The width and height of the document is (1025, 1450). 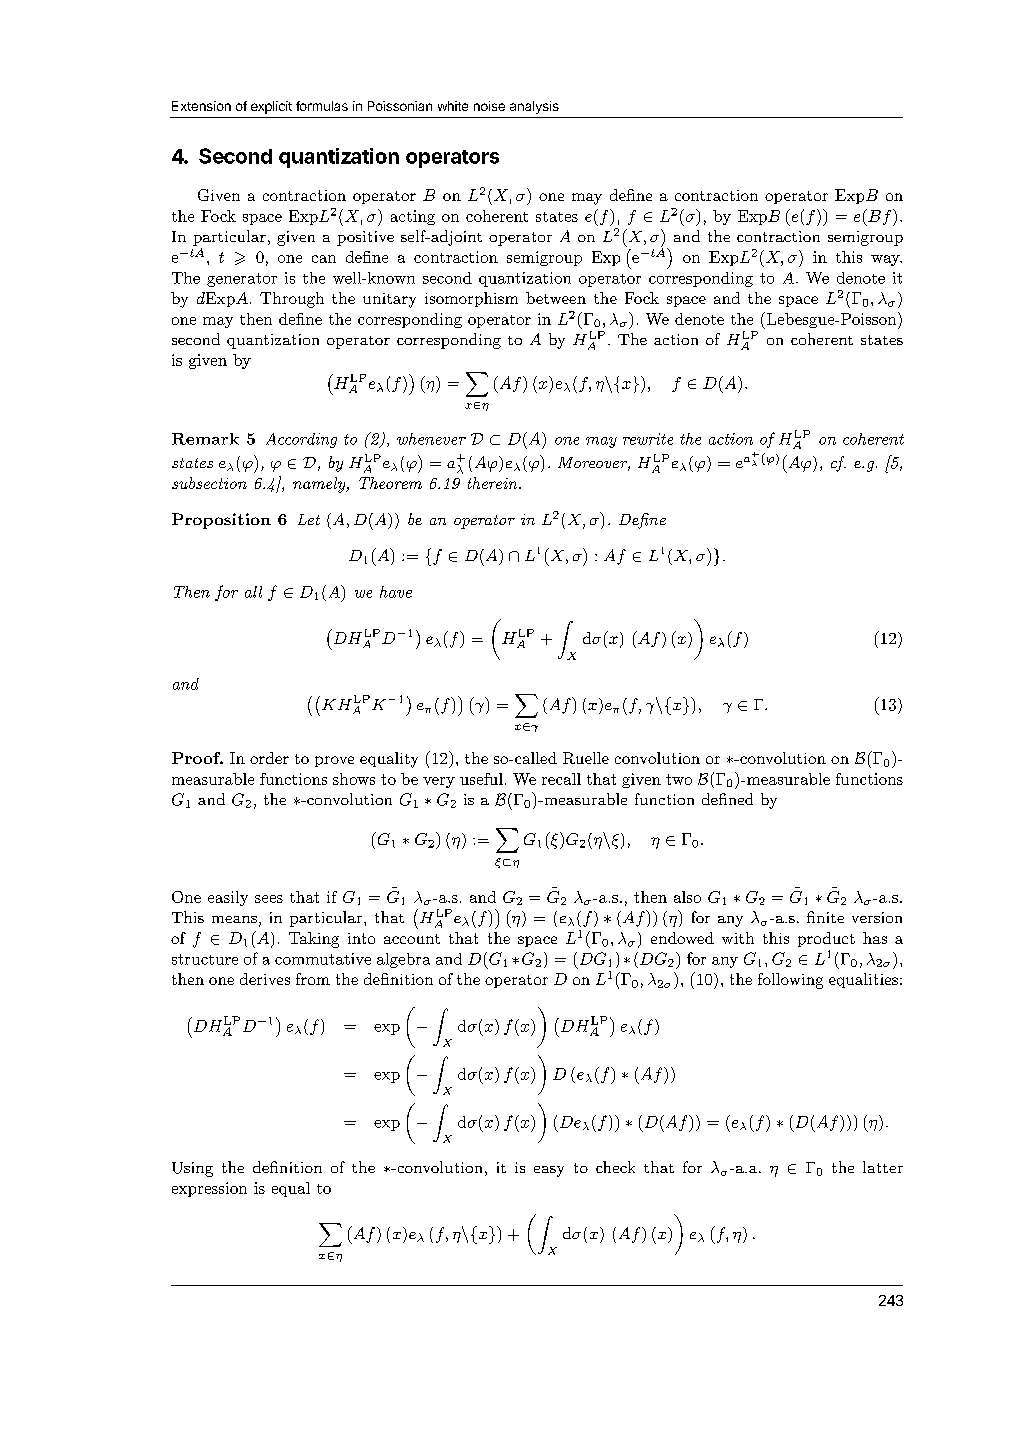 I want to click on analysis, so click(x=534, y=107).
